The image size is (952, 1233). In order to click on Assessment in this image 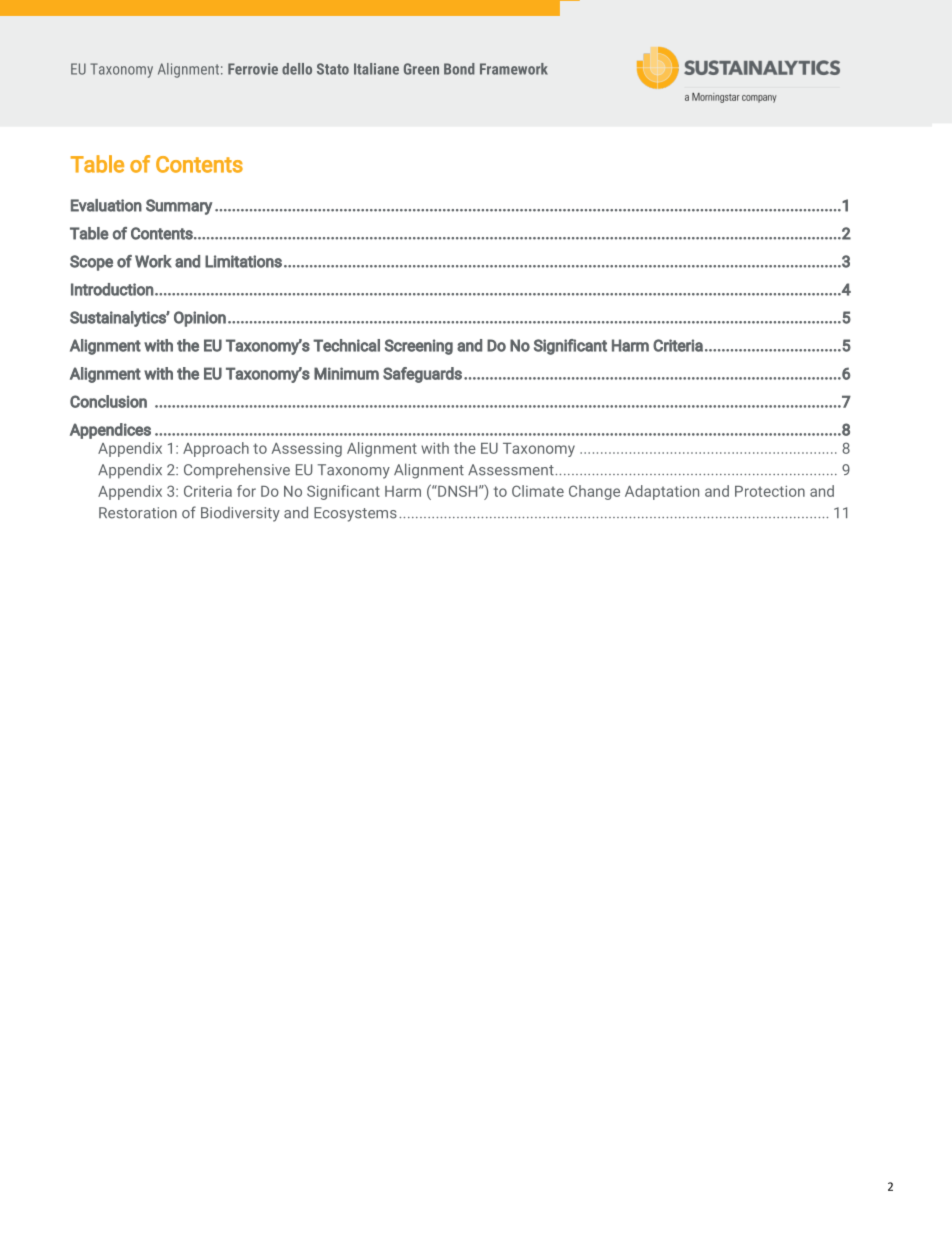, I will do `click(512, 470)`.
